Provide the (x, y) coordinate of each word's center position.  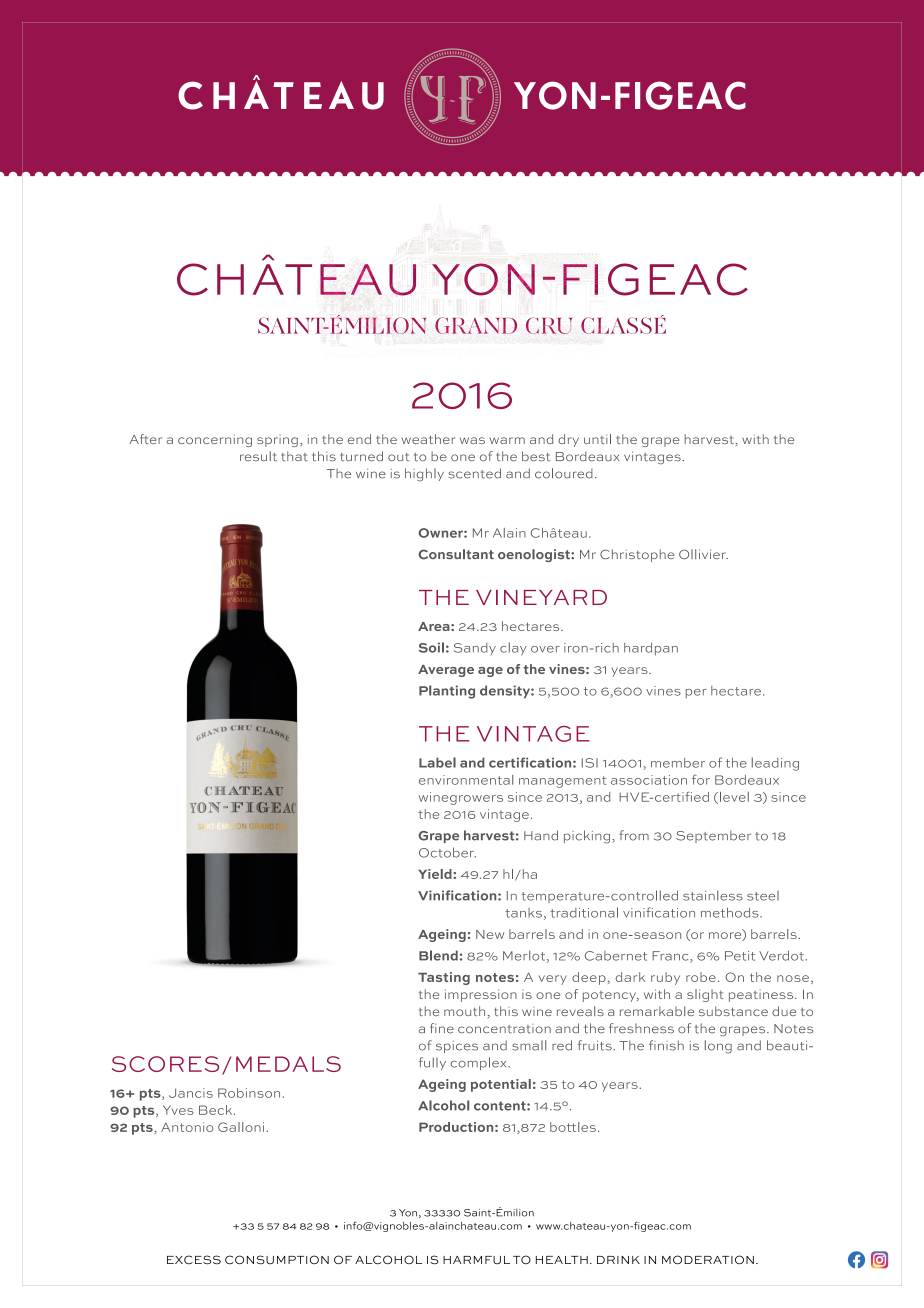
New (490, 934)
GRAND (476, 325)
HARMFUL (476, 1260)
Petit (740, 956)
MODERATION (708, 1259)
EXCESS (194, 1260)
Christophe (637, 555)
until (597, 439)
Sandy (475, 649)
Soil (431, 647)
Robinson (249, 1093)
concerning (215, 440)
